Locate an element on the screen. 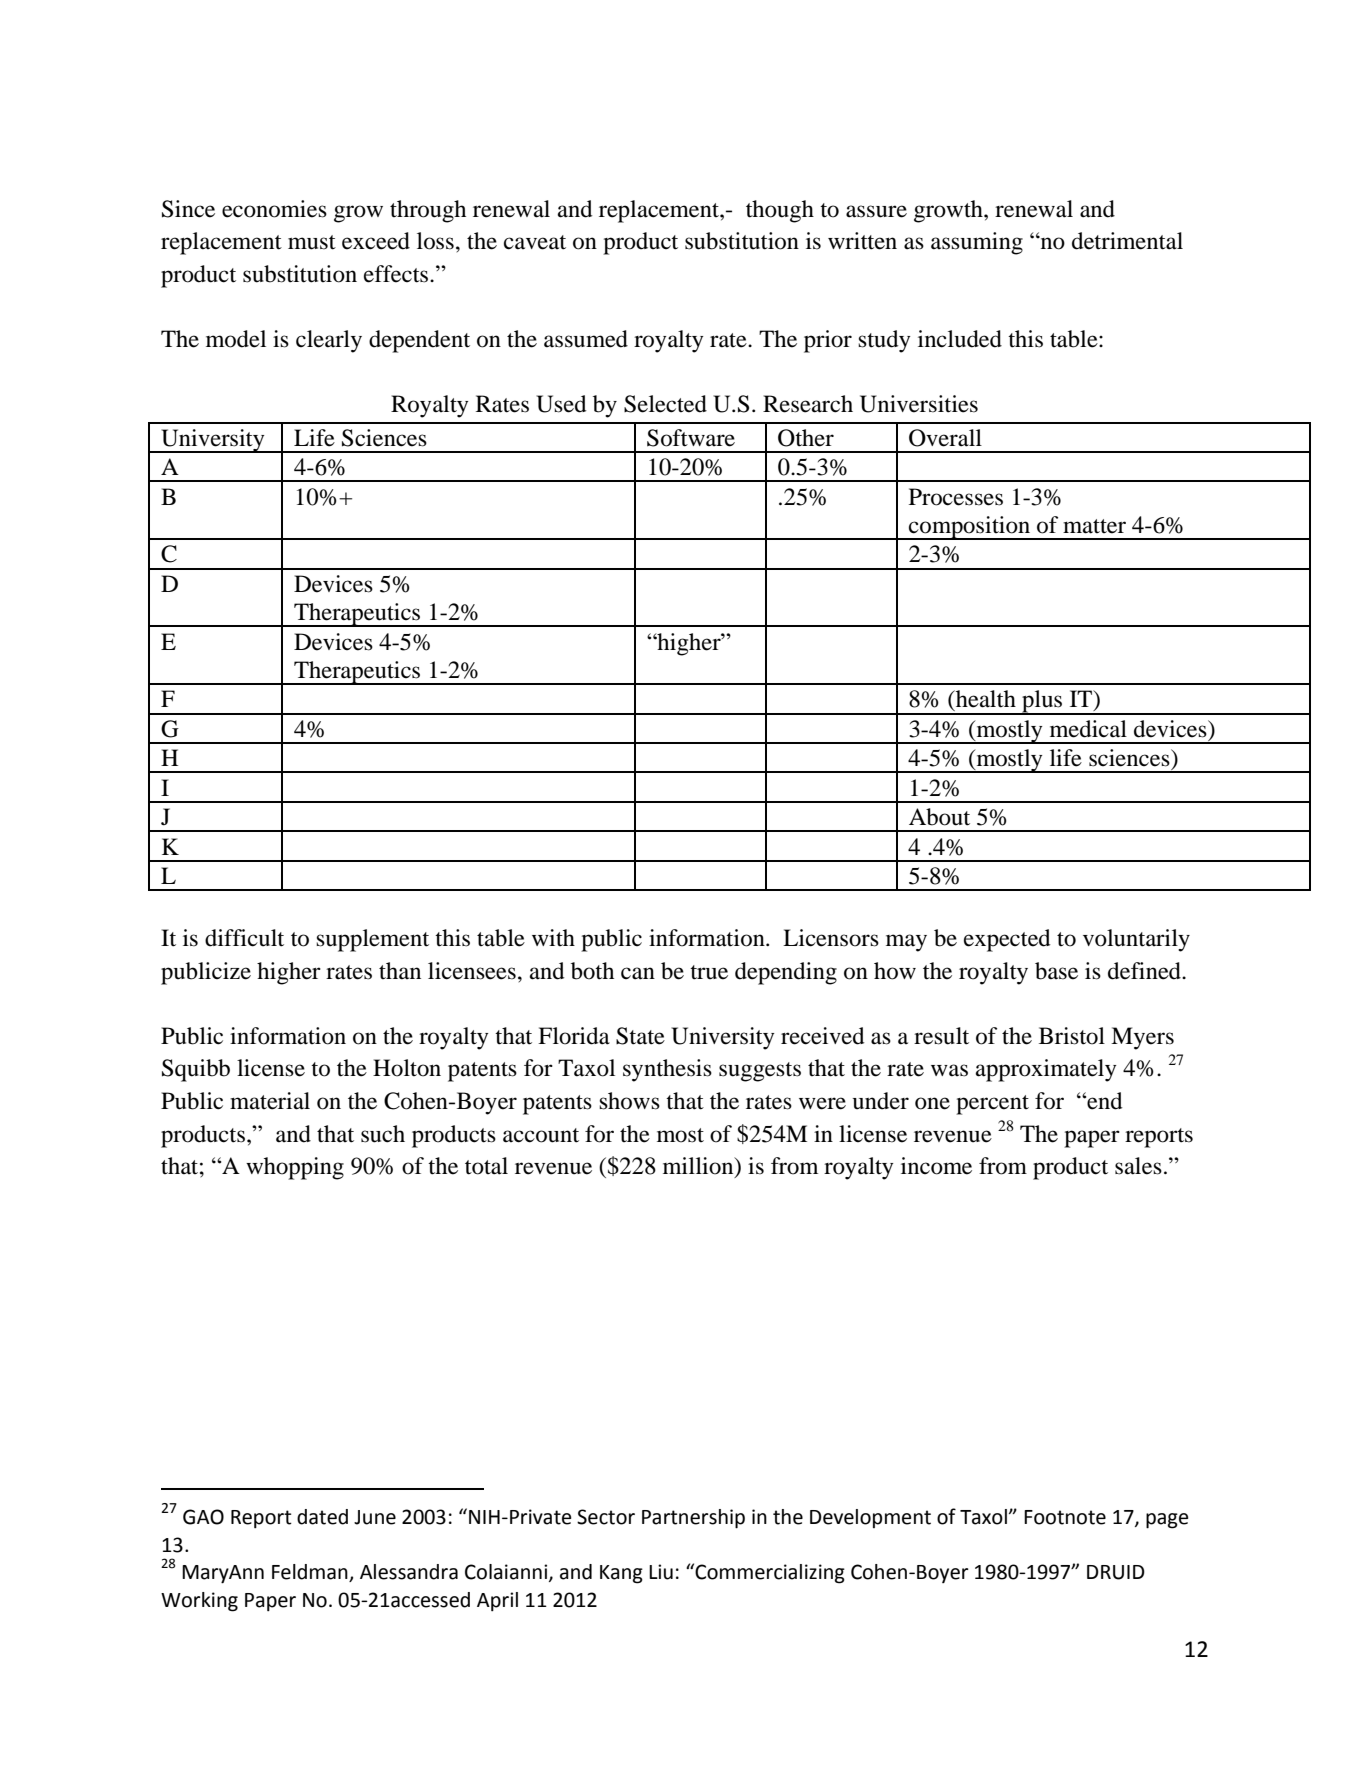 This screenshot has width=1370, height=1774. Feldman is located at coordinates (311, 1573).
